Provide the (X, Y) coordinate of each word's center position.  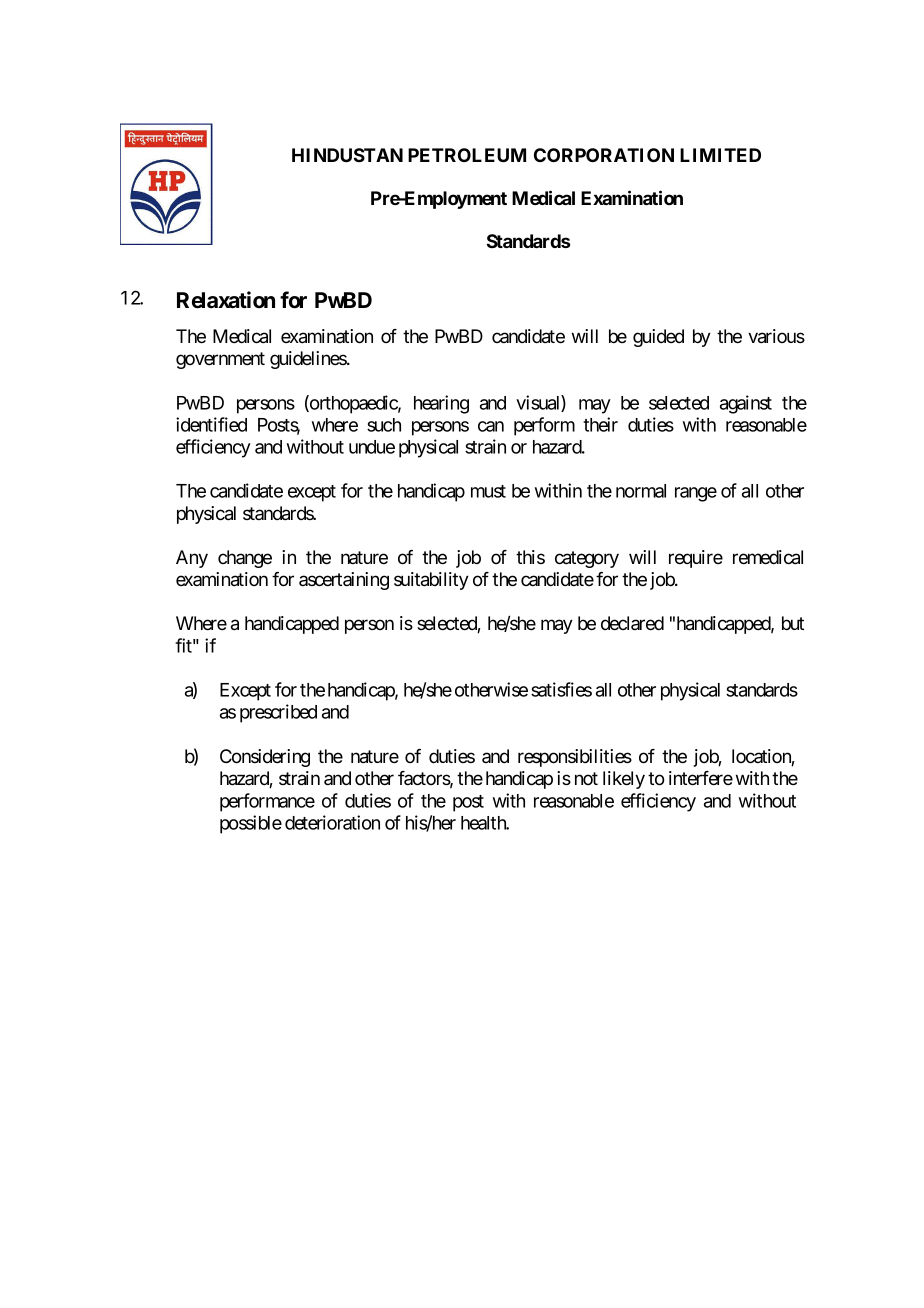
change (245, 559)
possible (251, 824)
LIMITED (720, 155)
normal (641, 491)
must (488, 491)
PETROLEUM (467, 155)
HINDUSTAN (347, 155)
